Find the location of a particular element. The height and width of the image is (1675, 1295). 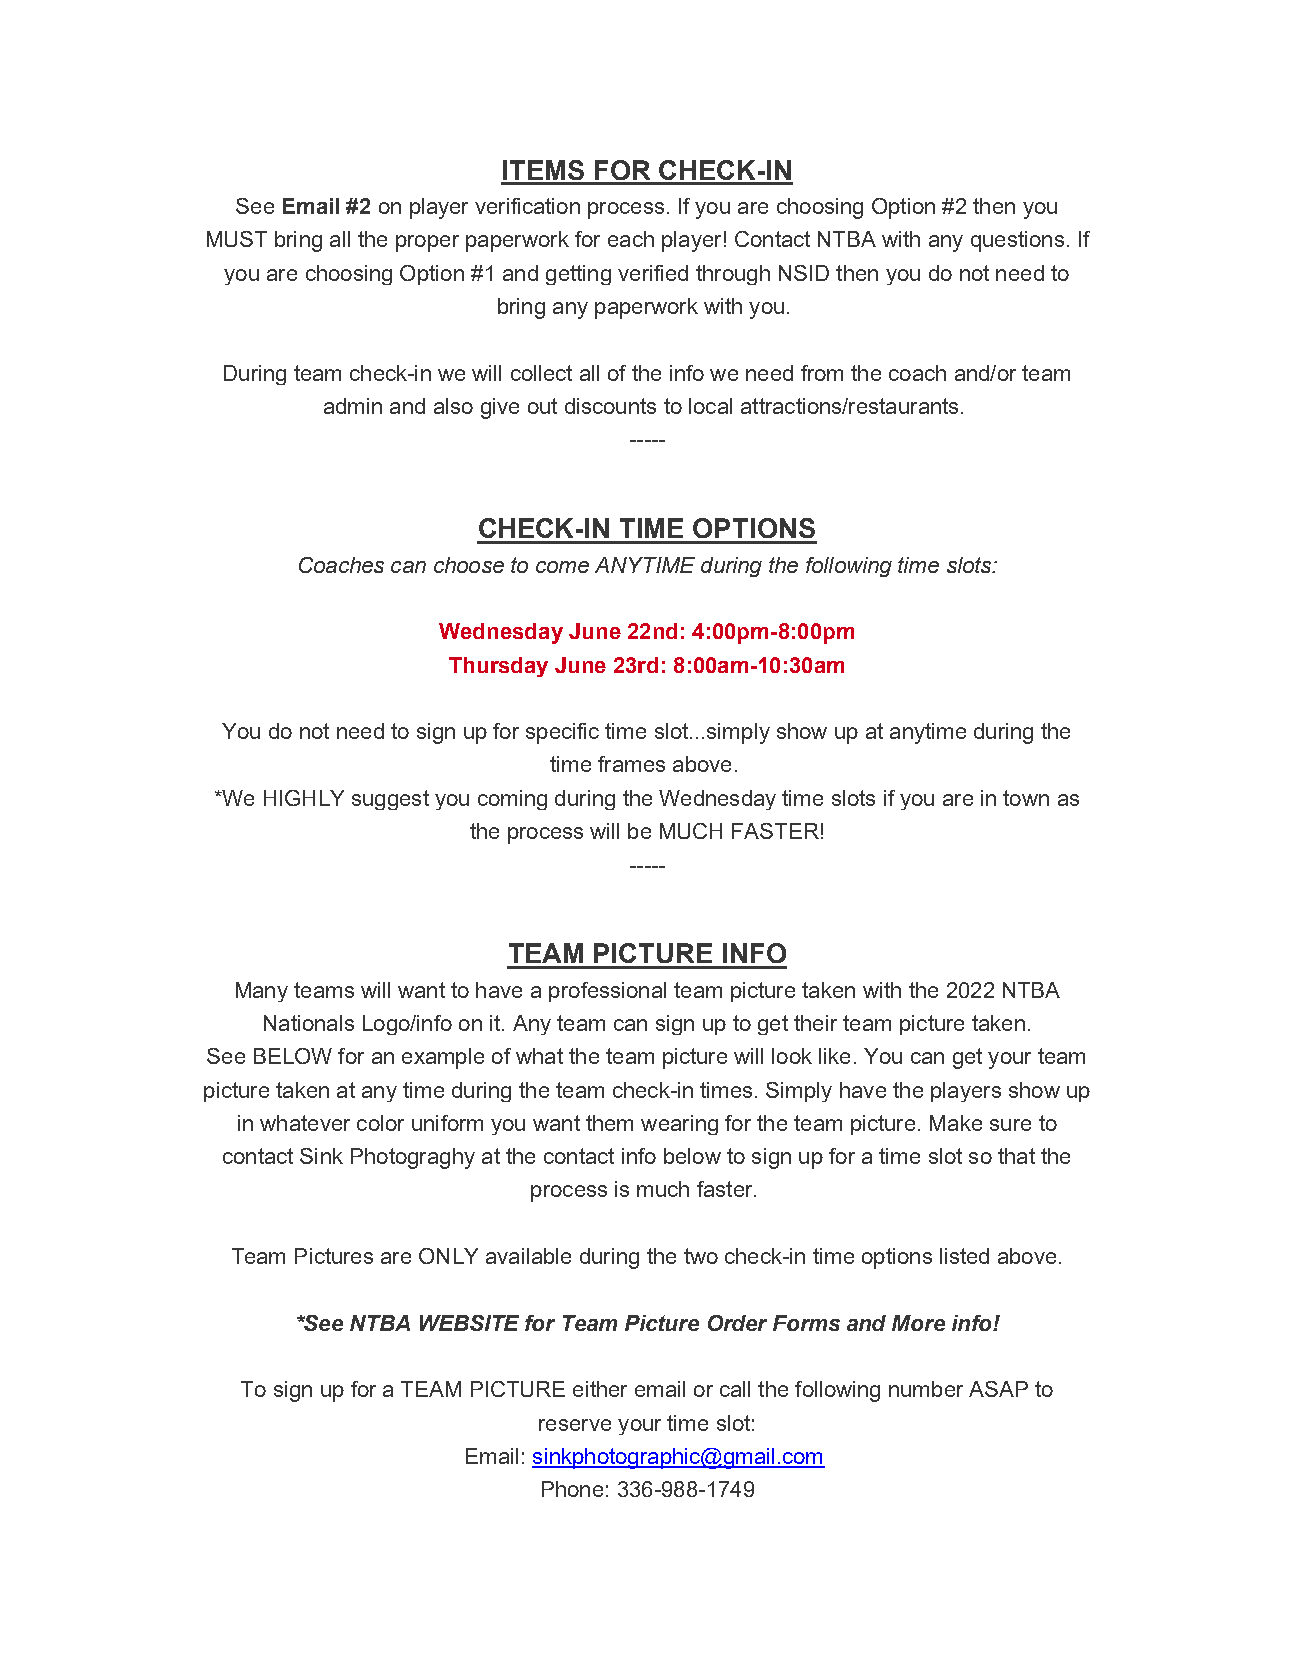

number is located at coordinates (926, 1389).
